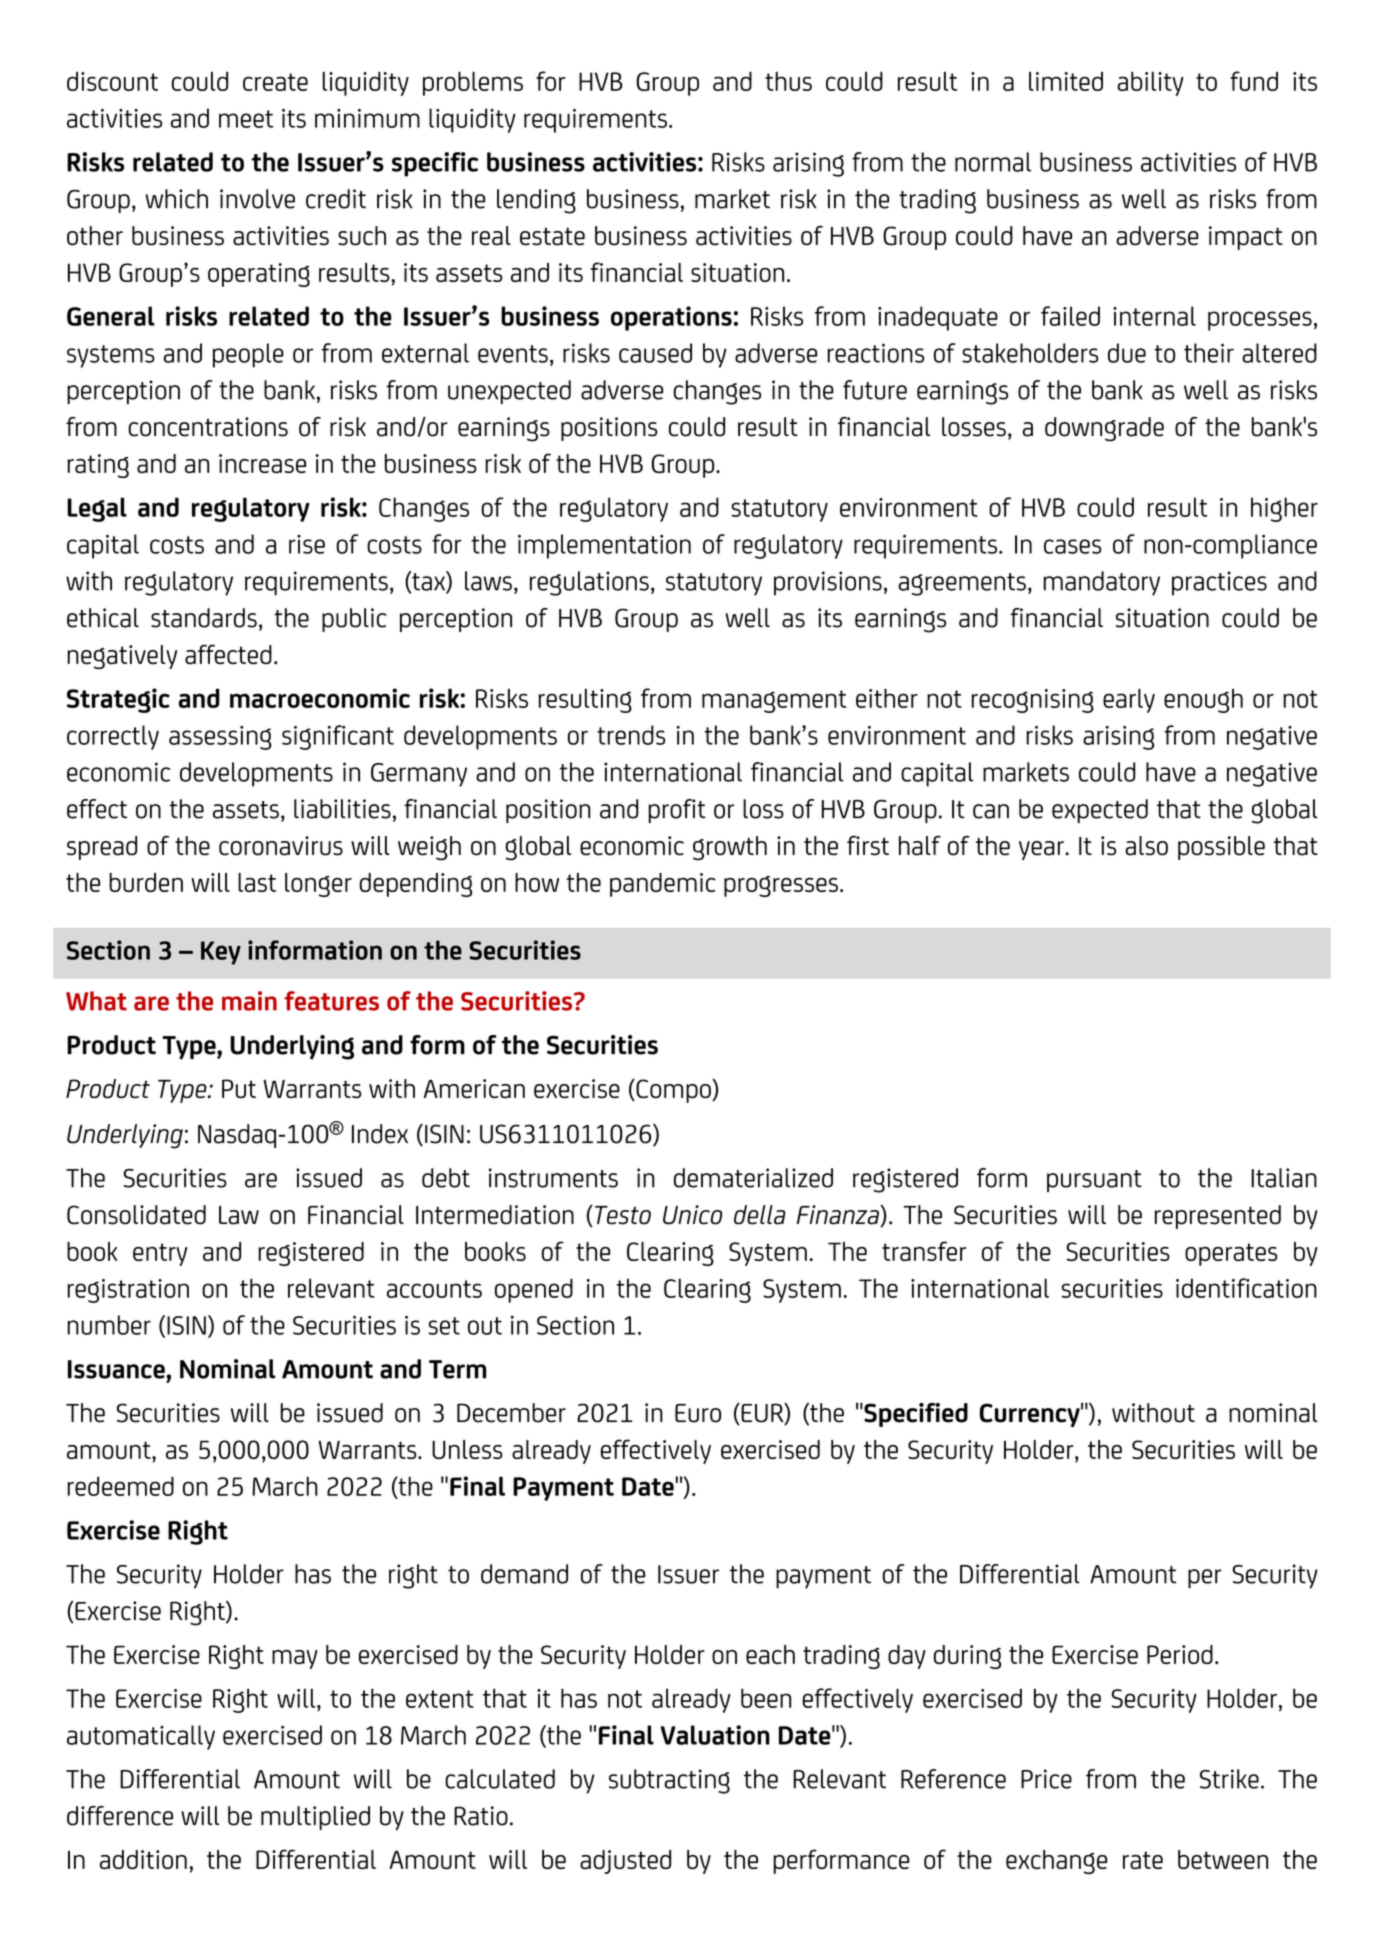  What do you see at coordinates (1229, 1779) in the screenshot?
I see `Strike` at bounding box center [1229, 1779].
